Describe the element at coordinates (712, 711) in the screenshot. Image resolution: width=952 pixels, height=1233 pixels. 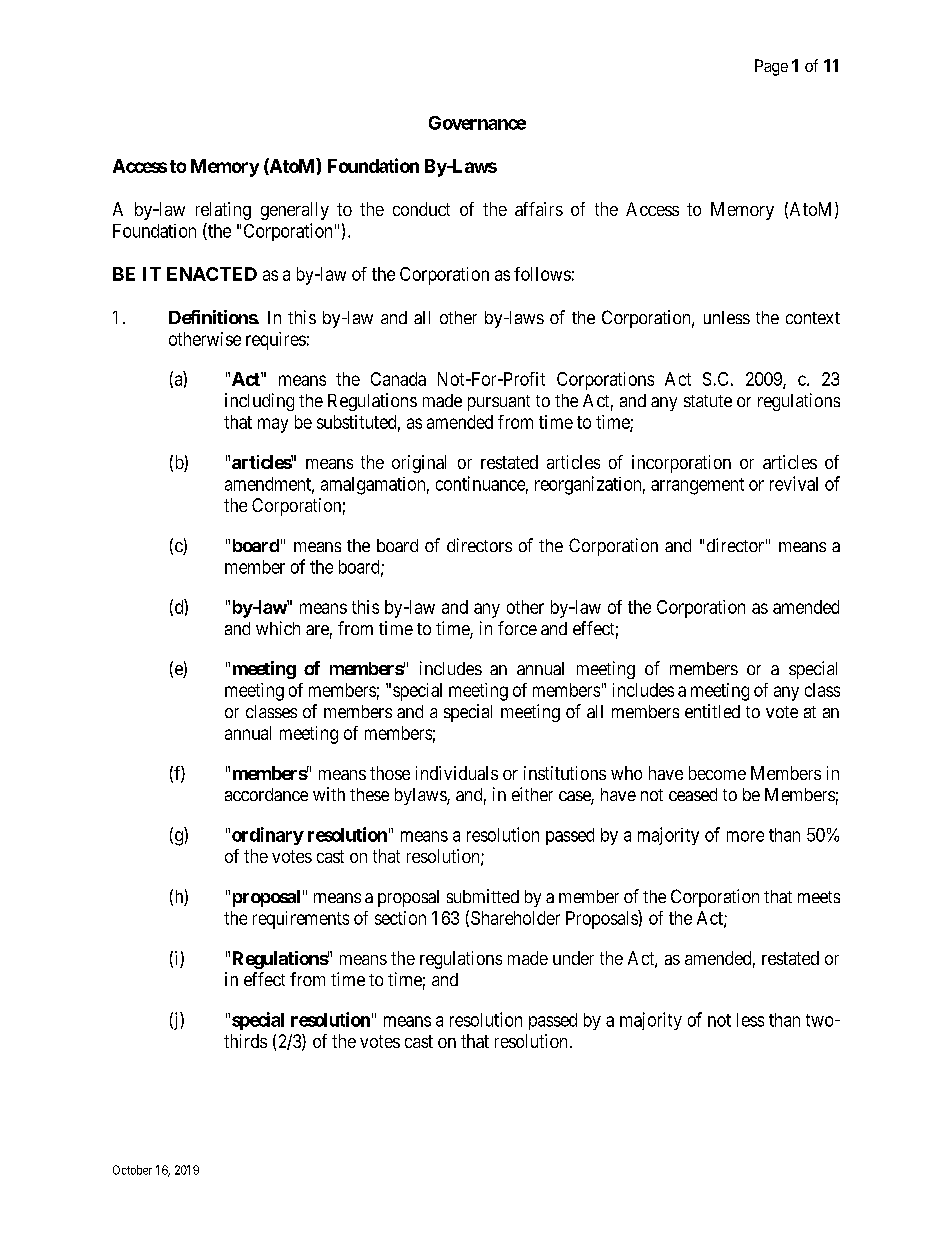
I see `entitled` at that location.
